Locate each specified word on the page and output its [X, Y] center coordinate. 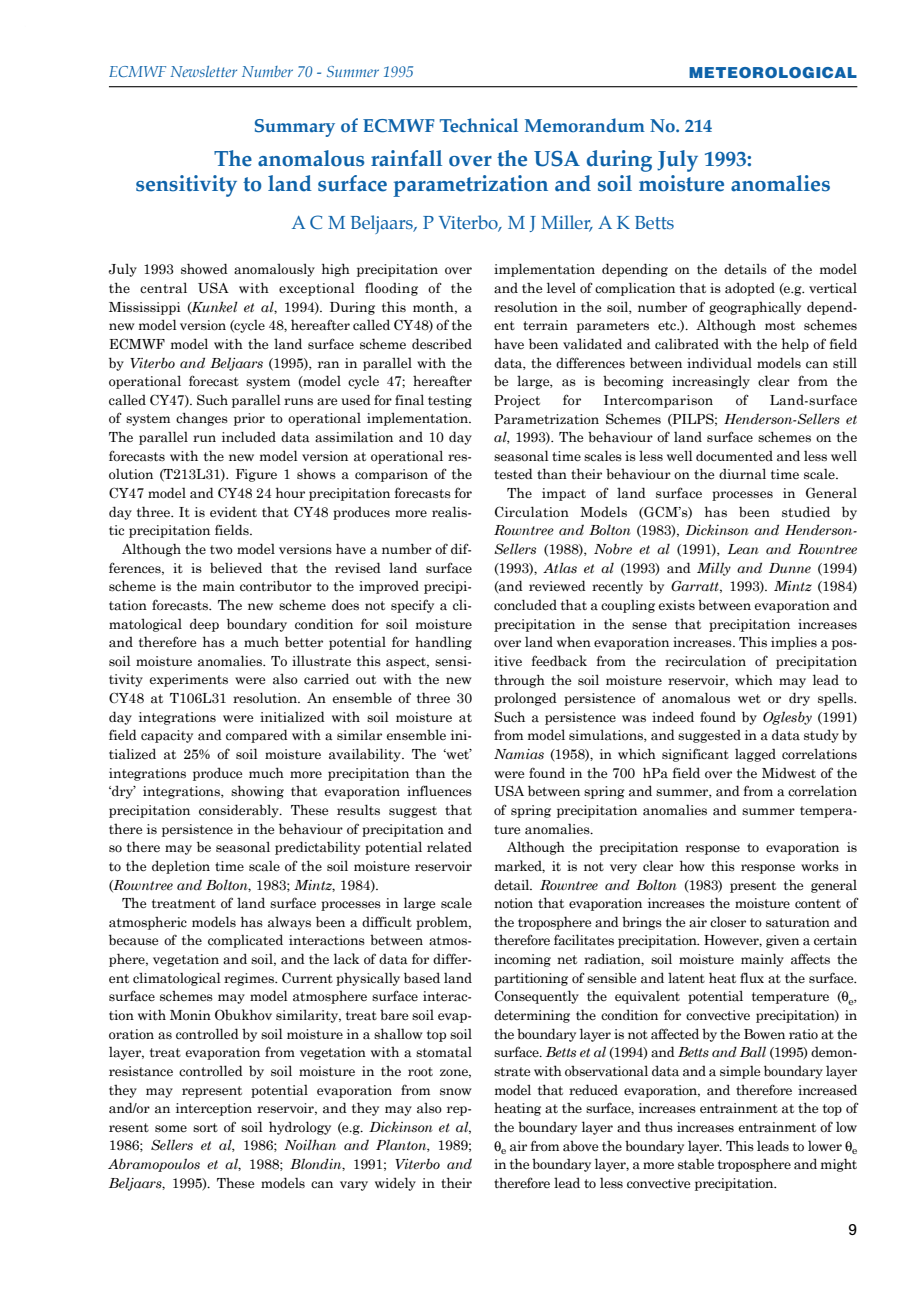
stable [696, 1163]
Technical [479, 125]
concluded [525, 605]
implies [794, 643]
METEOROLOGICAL [773, 72]
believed [236, 568]
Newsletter [203, 71]
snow [456, 1091]
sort [205, 1127]
